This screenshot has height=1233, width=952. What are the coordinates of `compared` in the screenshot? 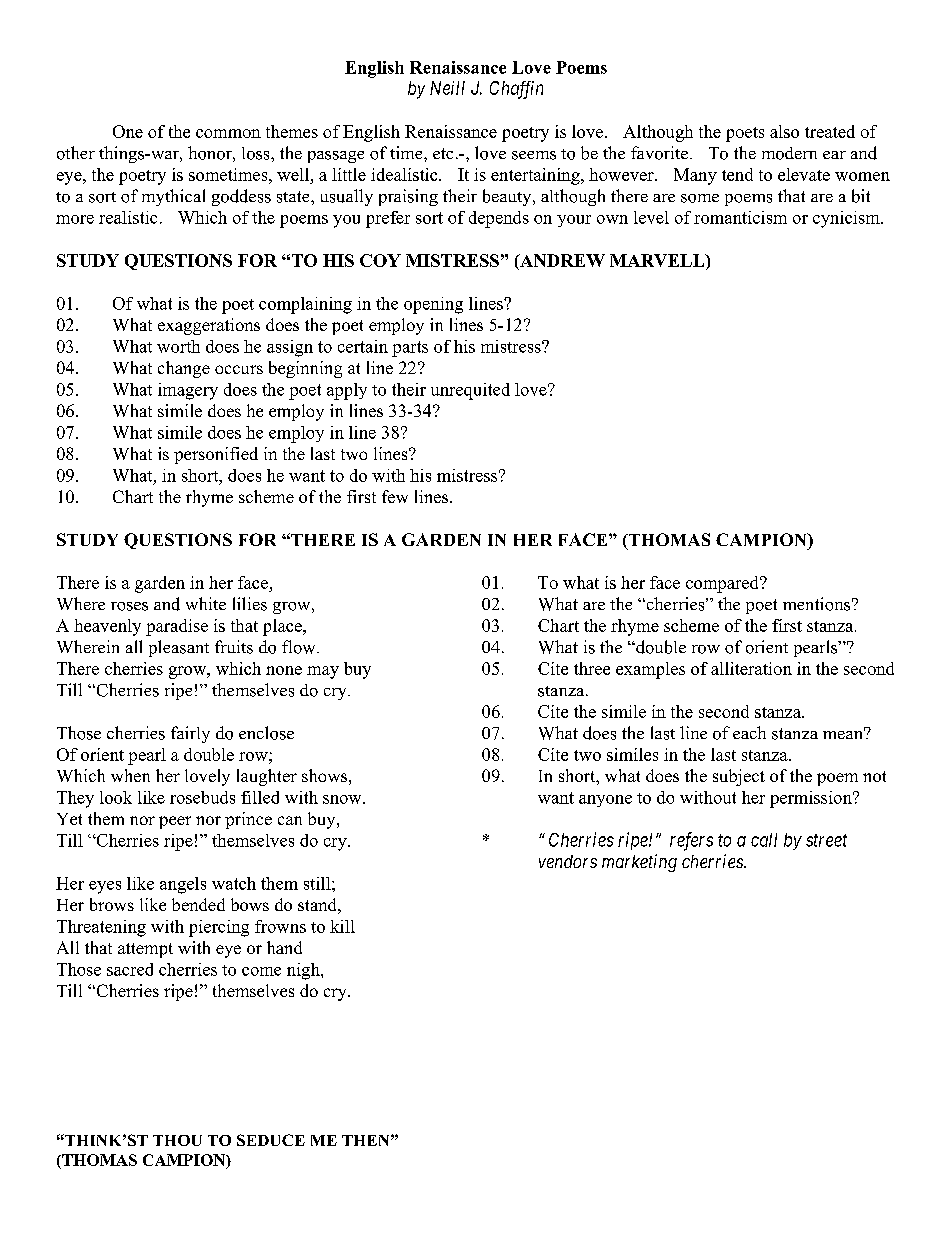 It's located at (723, 584).
